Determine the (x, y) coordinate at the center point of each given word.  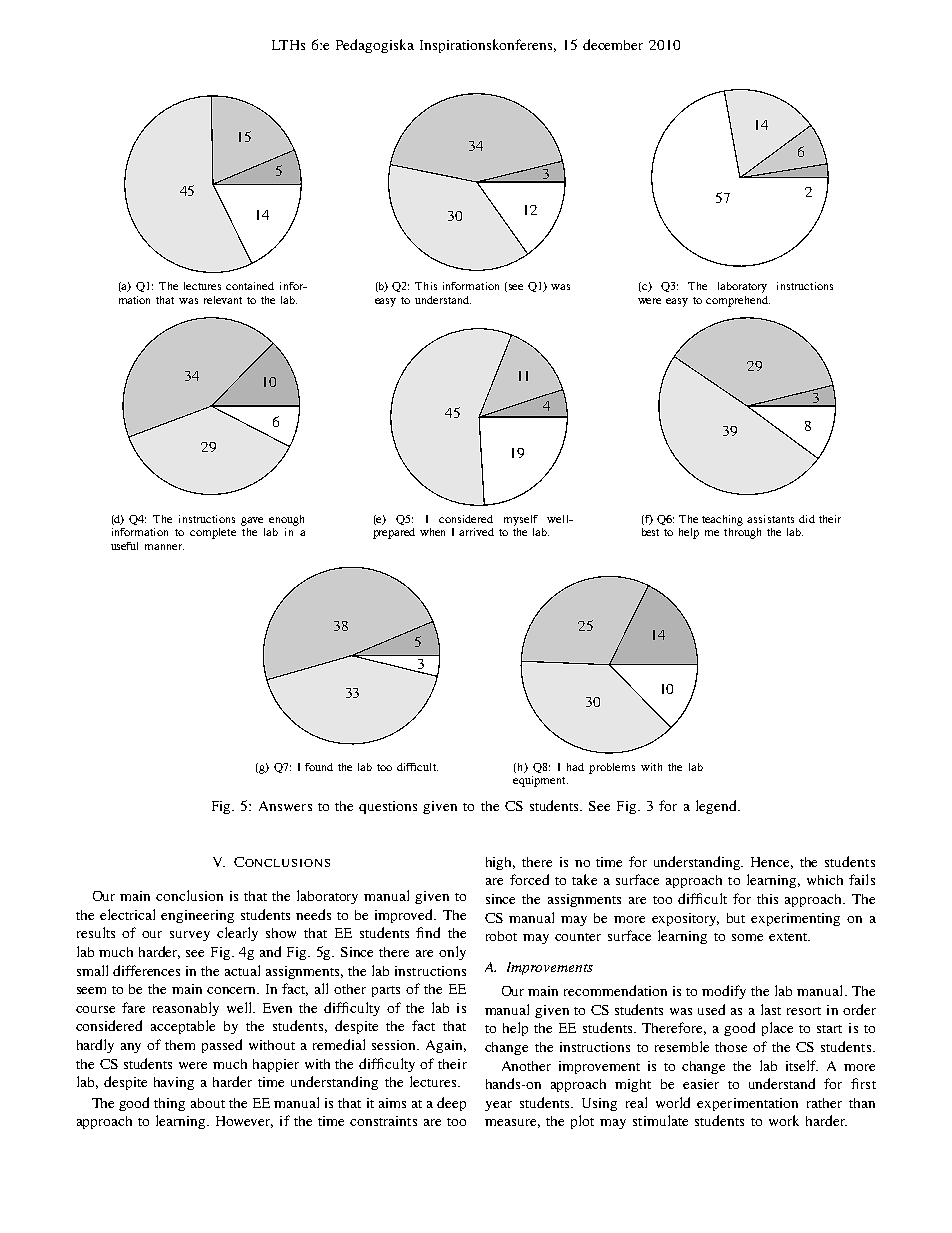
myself (521, 520)
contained (250, 286)
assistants (770, 519)
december (613, 44)
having (174, 1083)
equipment (540, 781)
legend (718, 807)
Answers (285, 806)
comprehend (738, 301)
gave (252, 521)
